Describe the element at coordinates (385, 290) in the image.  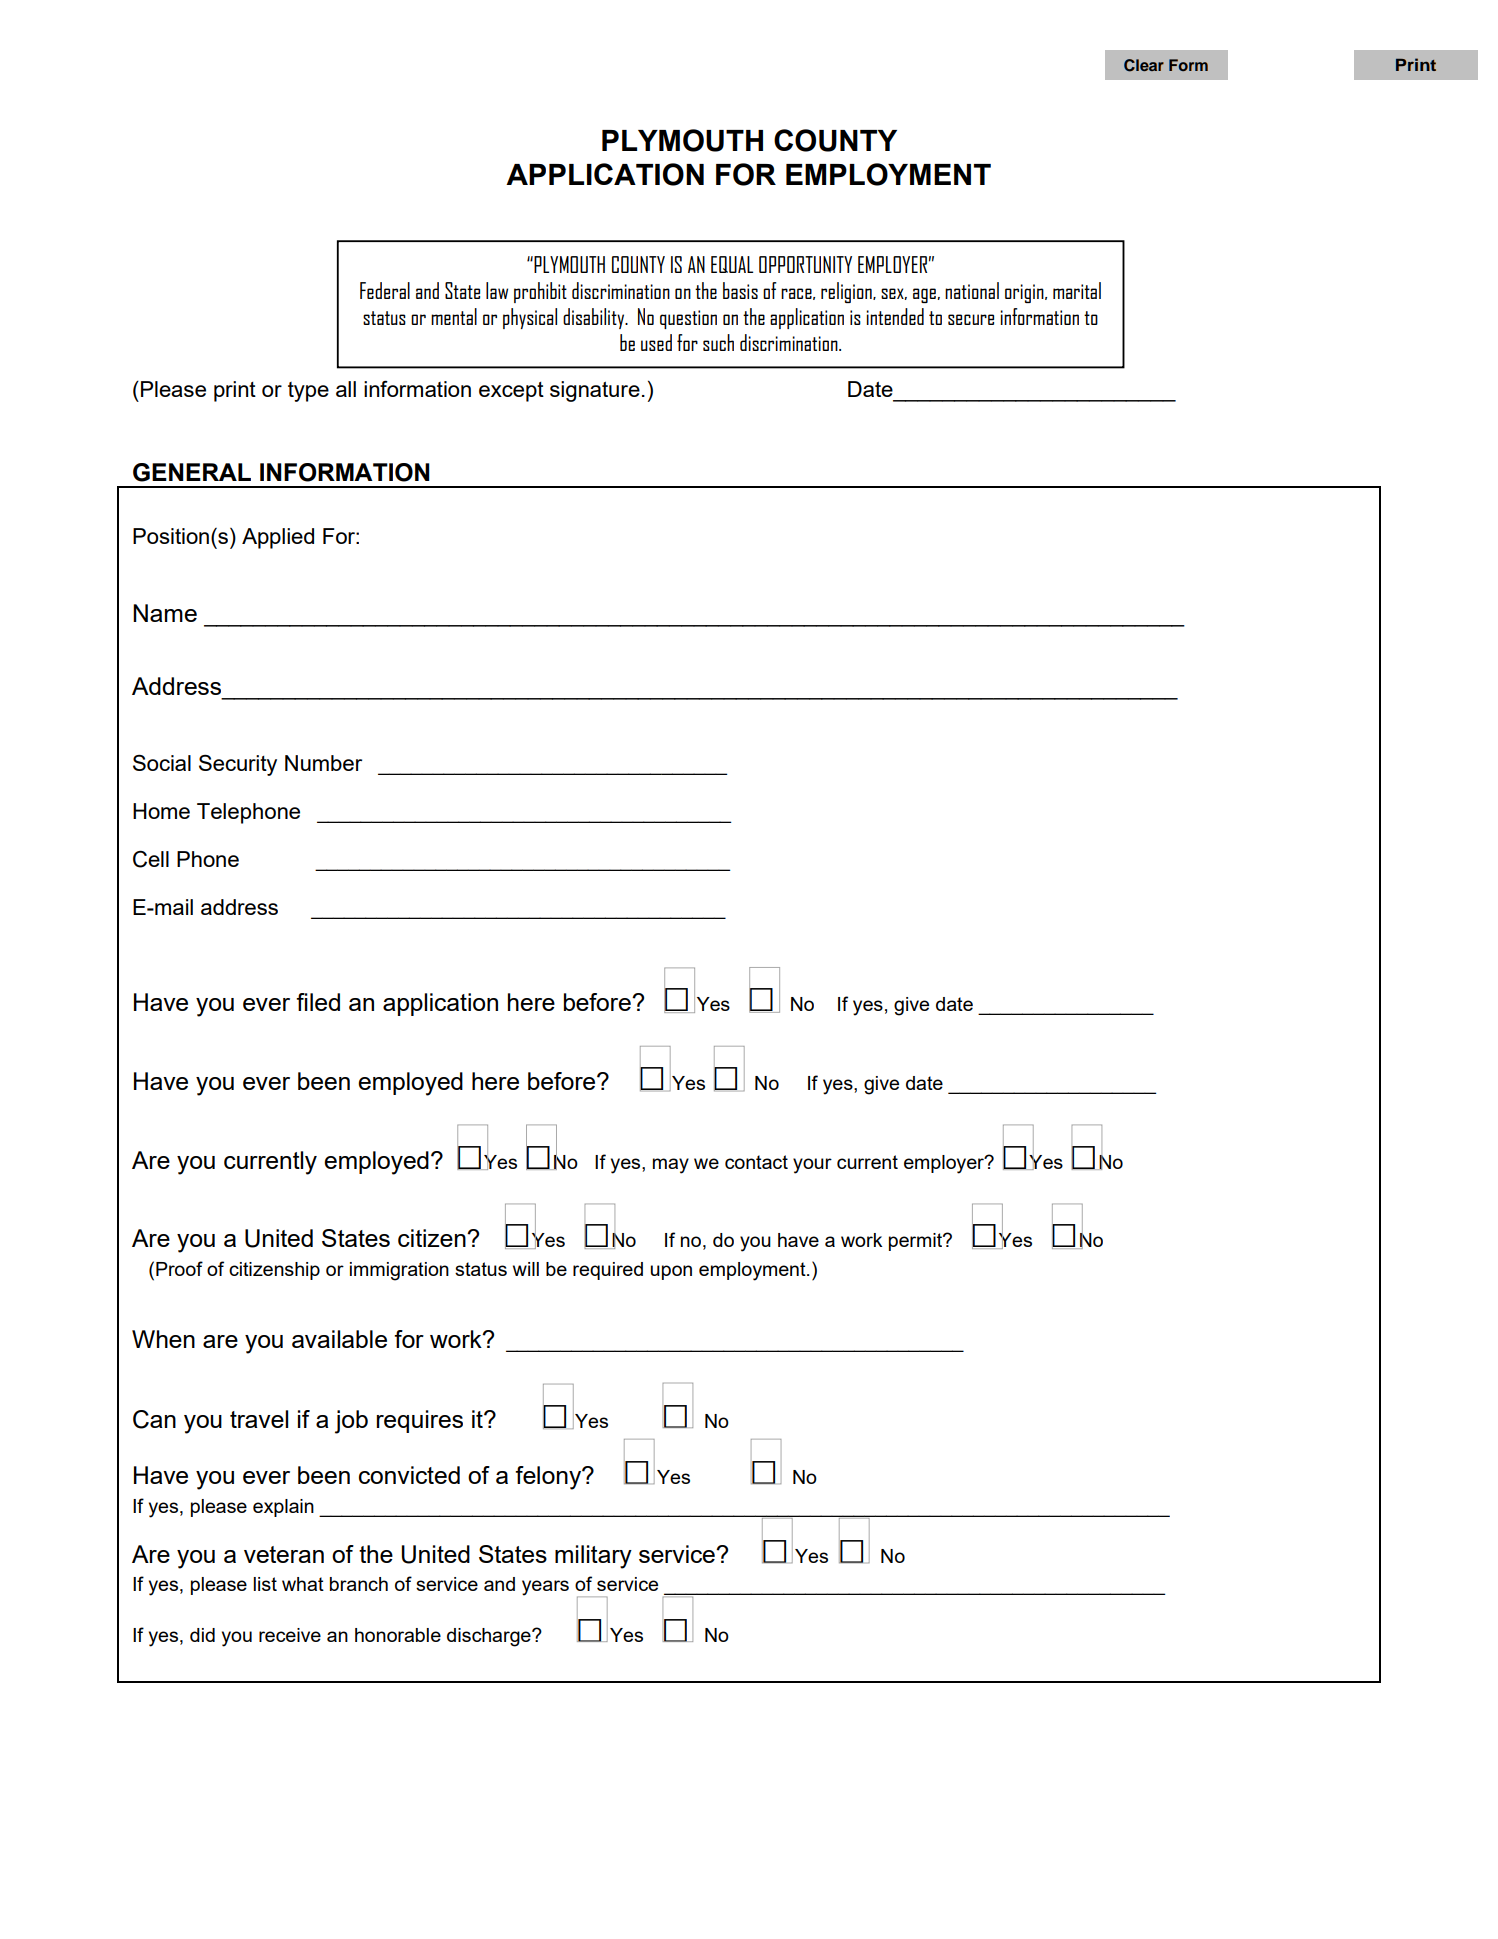
I see `Federal` at that location.
